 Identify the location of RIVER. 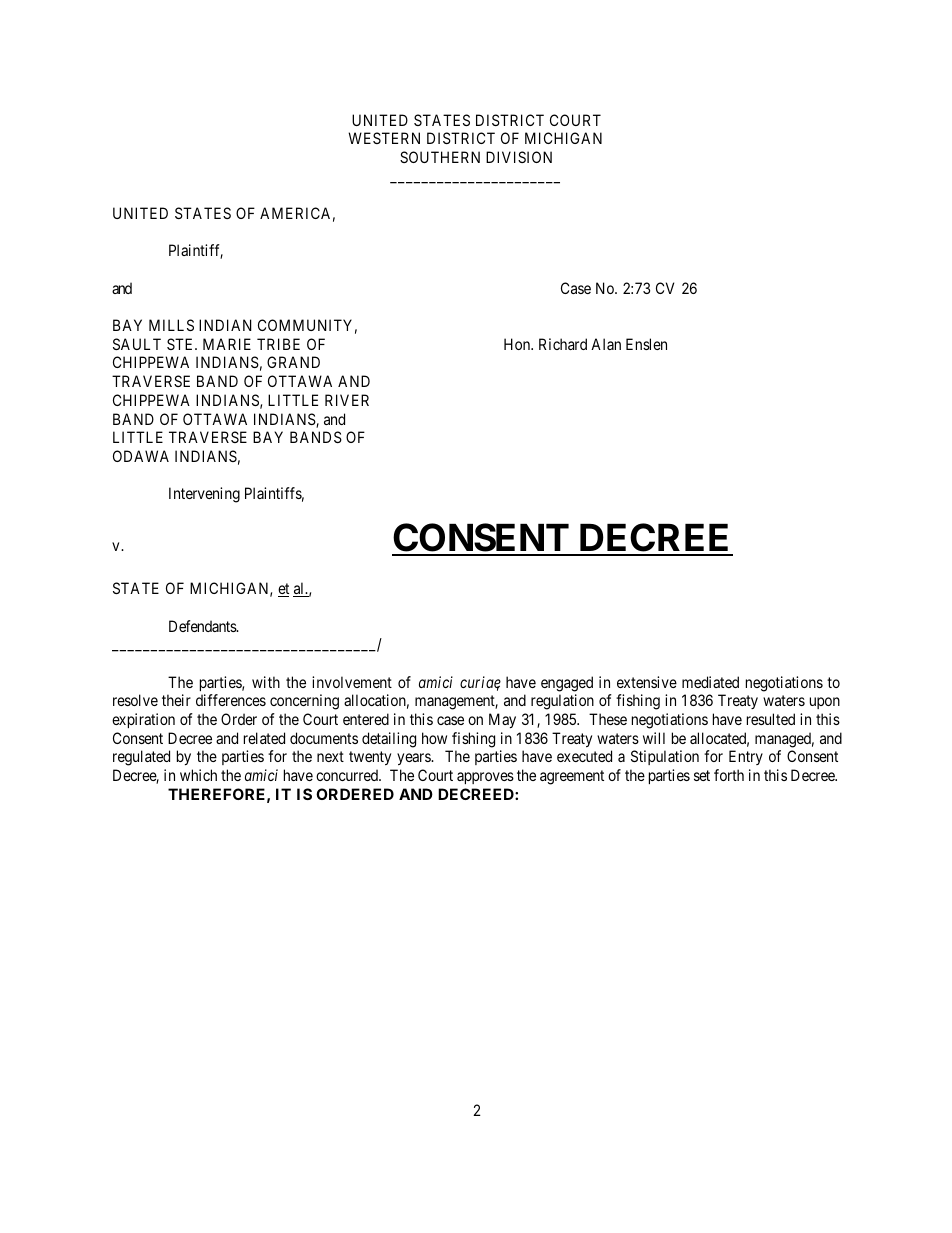
(347, 400).
